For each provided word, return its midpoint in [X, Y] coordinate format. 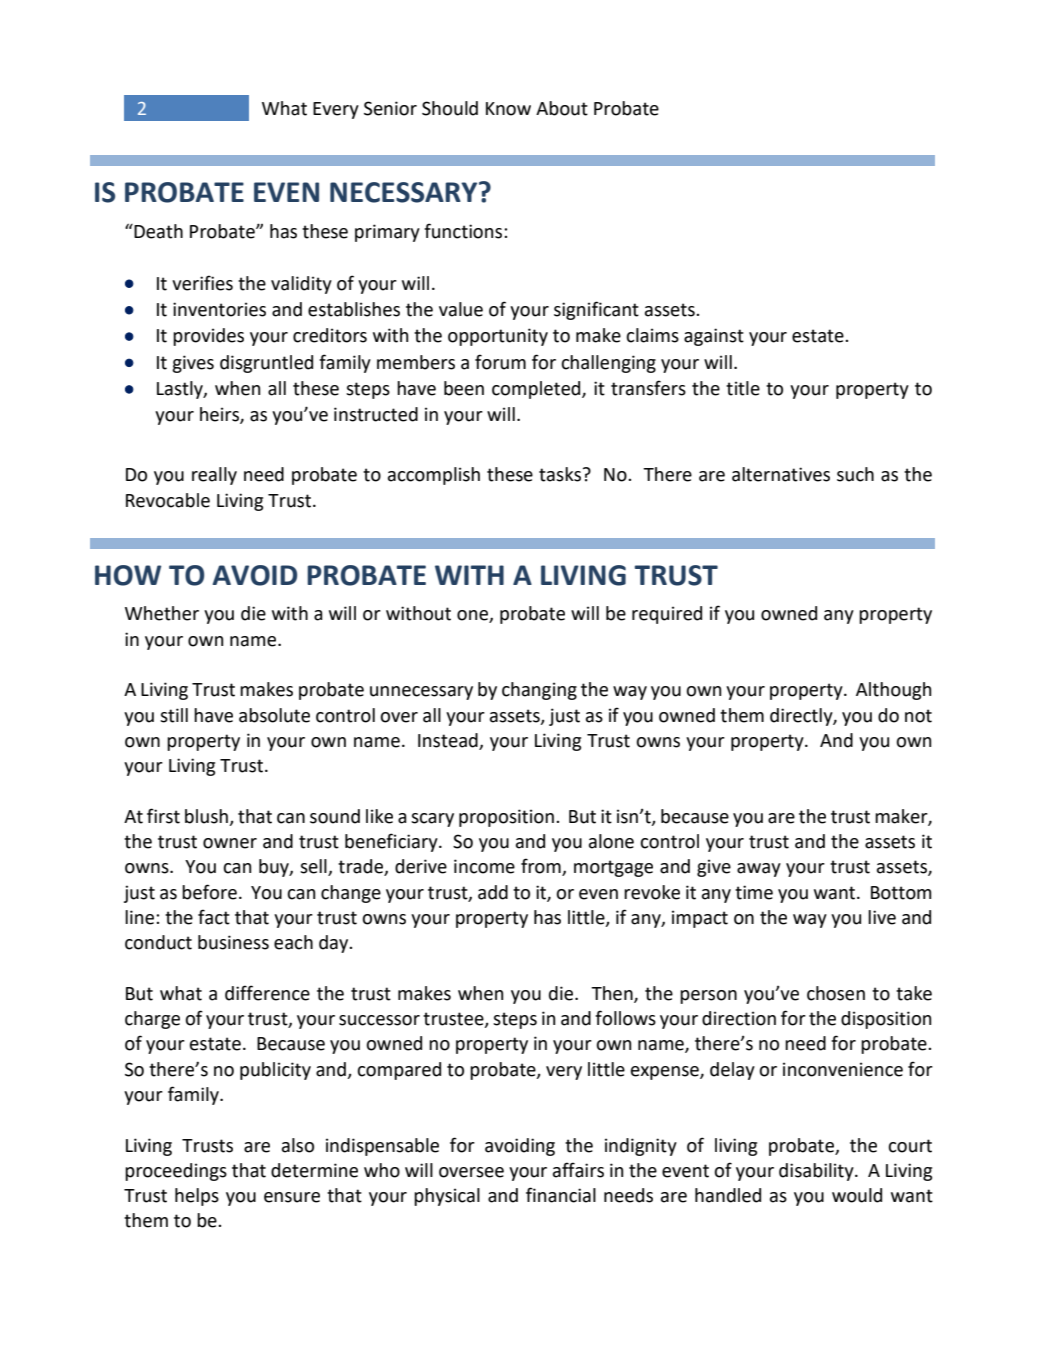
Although [893, 691]
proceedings [176, 1172]
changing [539, 691]
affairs [578, 1170]
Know [508, 109]
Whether [162, 613]
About [562, 108]
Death [157, 231]
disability [817, 1172]
